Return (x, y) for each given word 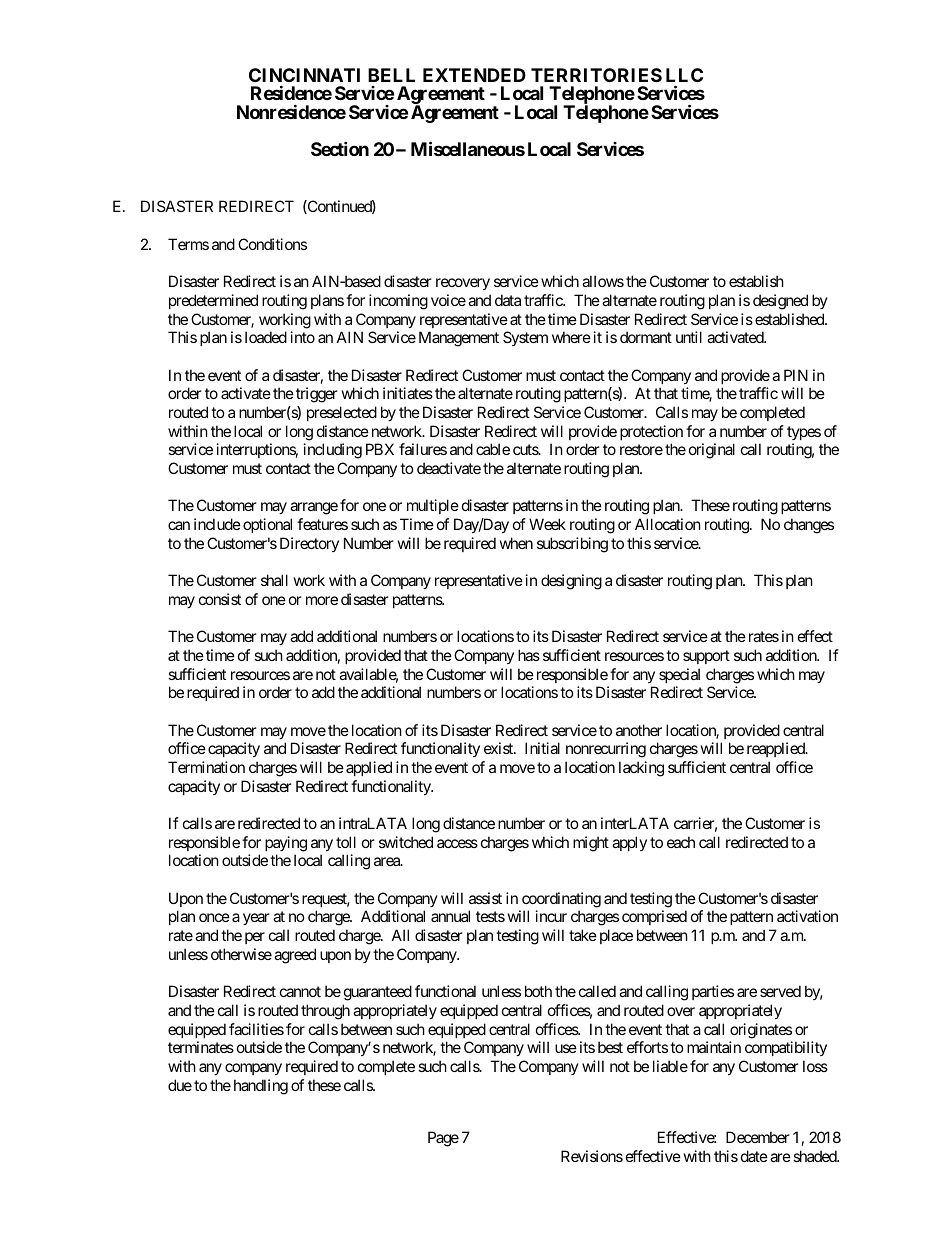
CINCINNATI (304, 75)
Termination (206, 767)
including (333, 451)
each (681, 842)
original (712, 451)
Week (547, 524)
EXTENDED (474, 75)
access (457, 843)
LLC (684, 75)
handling (261, 1087)
